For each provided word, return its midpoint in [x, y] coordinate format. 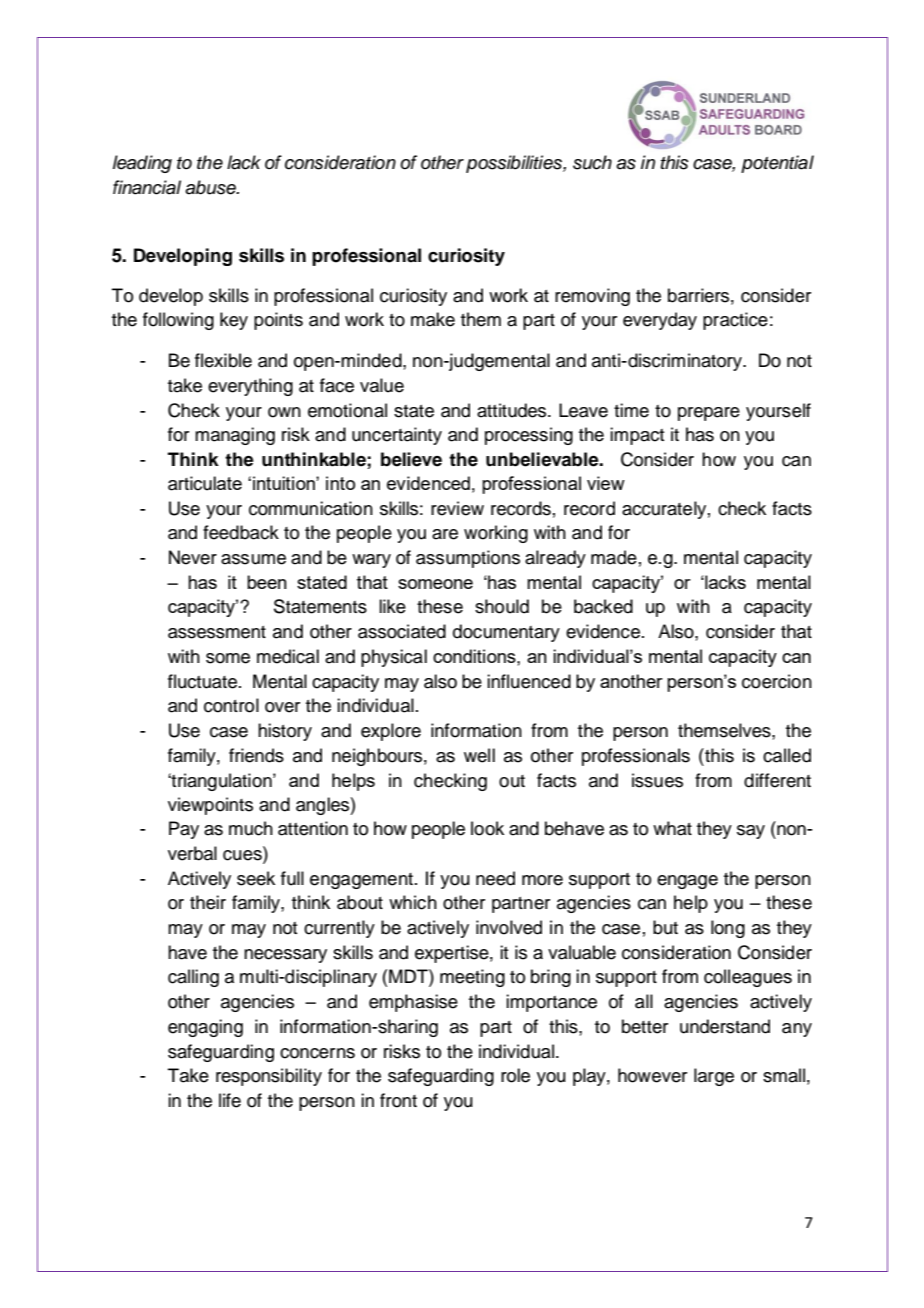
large [714, 1077]
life [230, 1100]
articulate [205, 483]
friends [256, 755]
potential [777, 164]
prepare [709, 414]
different [777, 780]
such [592, 162]
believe [411, 459]
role [515, 1075]
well [479, 755]
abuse [211, 187]
